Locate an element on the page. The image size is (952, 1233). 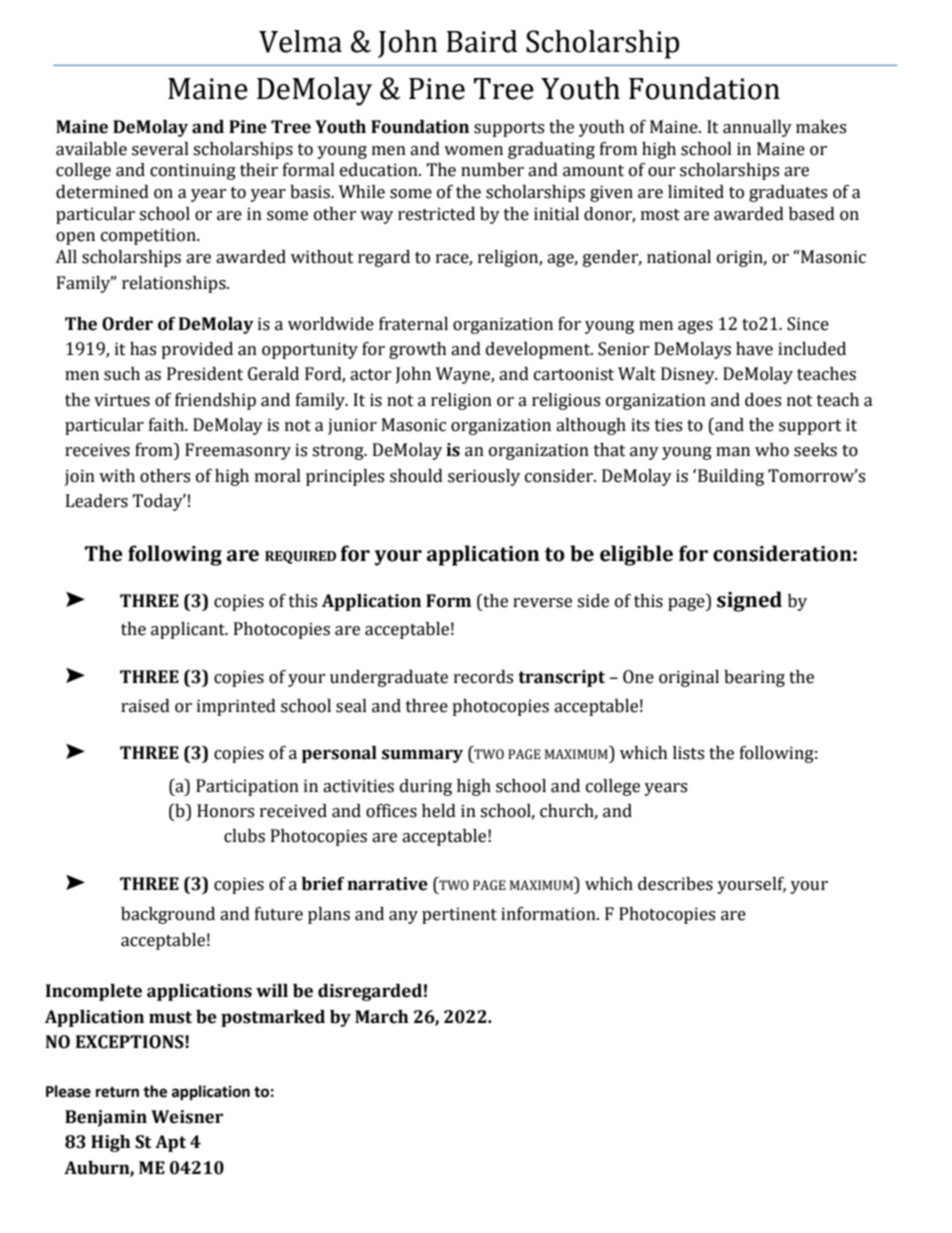
annually is located at coordinates (757, 128).
